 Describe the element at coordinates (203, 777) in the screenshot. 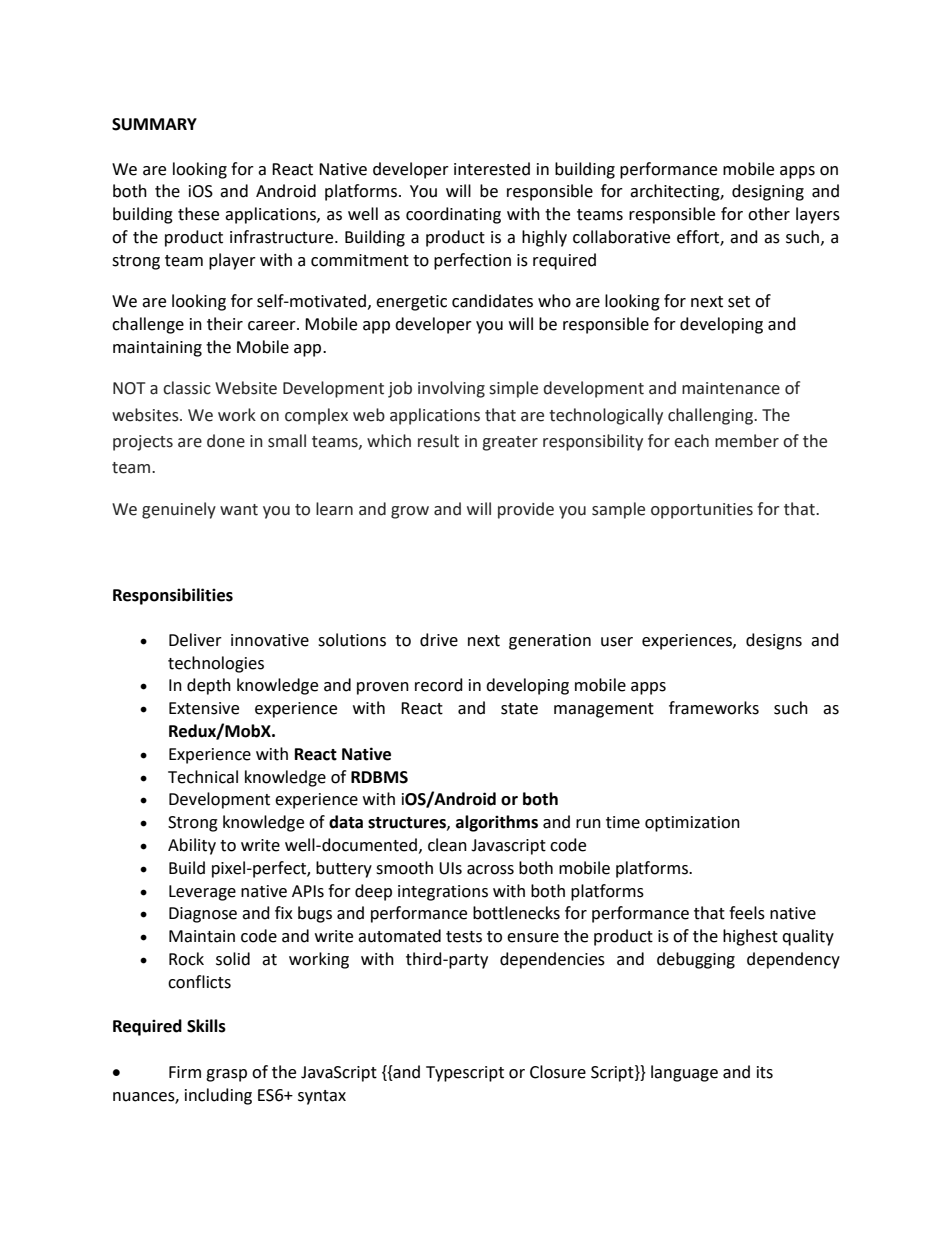

I see `Technical` at that location.
